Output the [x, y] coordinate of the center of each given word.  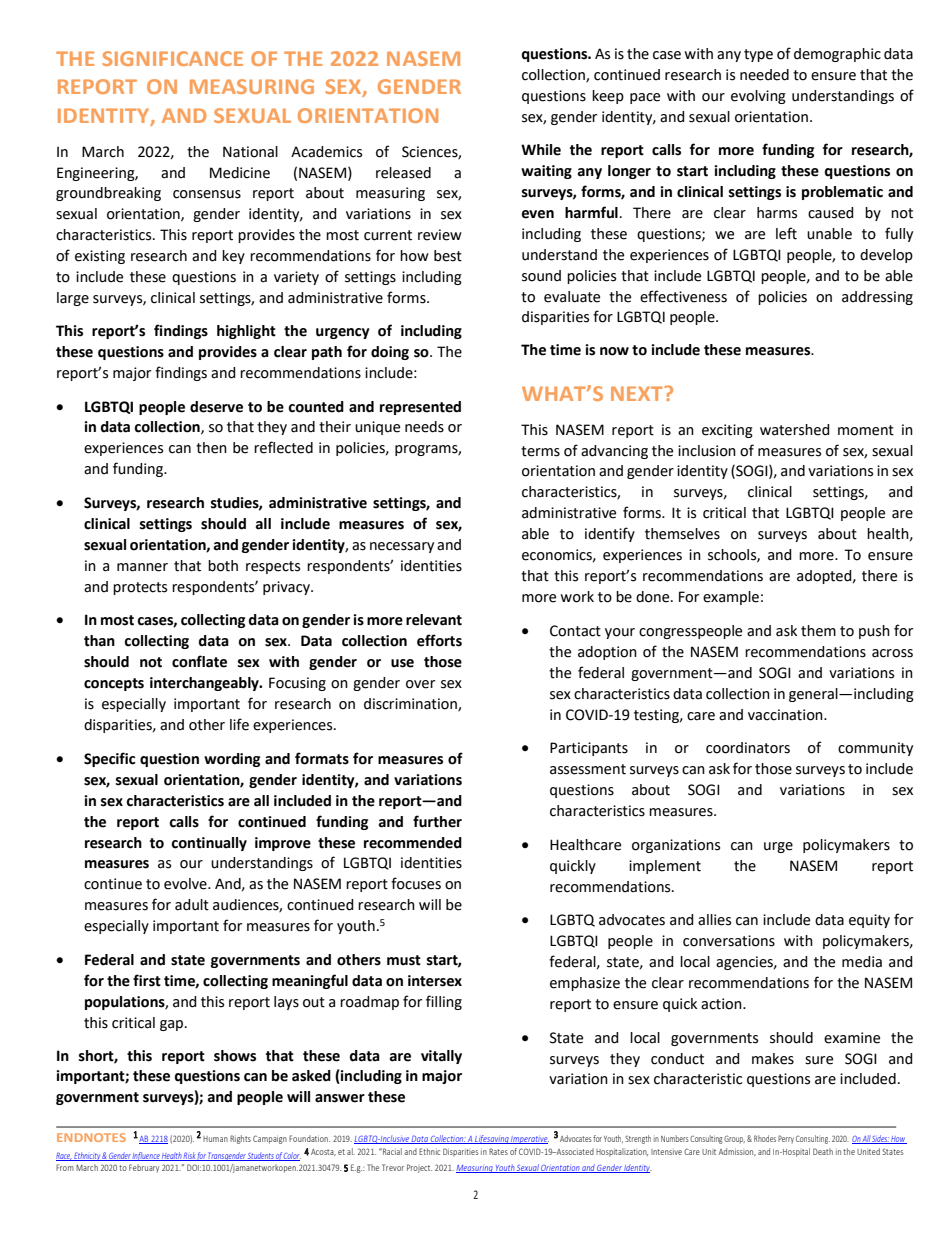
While [541, 150]
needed [764, 75]
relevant [434, 620]
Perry [786, 1139]
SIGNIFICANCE [172, 58]
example [731, 598]
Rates [498, 1151]
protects [140, 588]
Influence [146, 1156]
